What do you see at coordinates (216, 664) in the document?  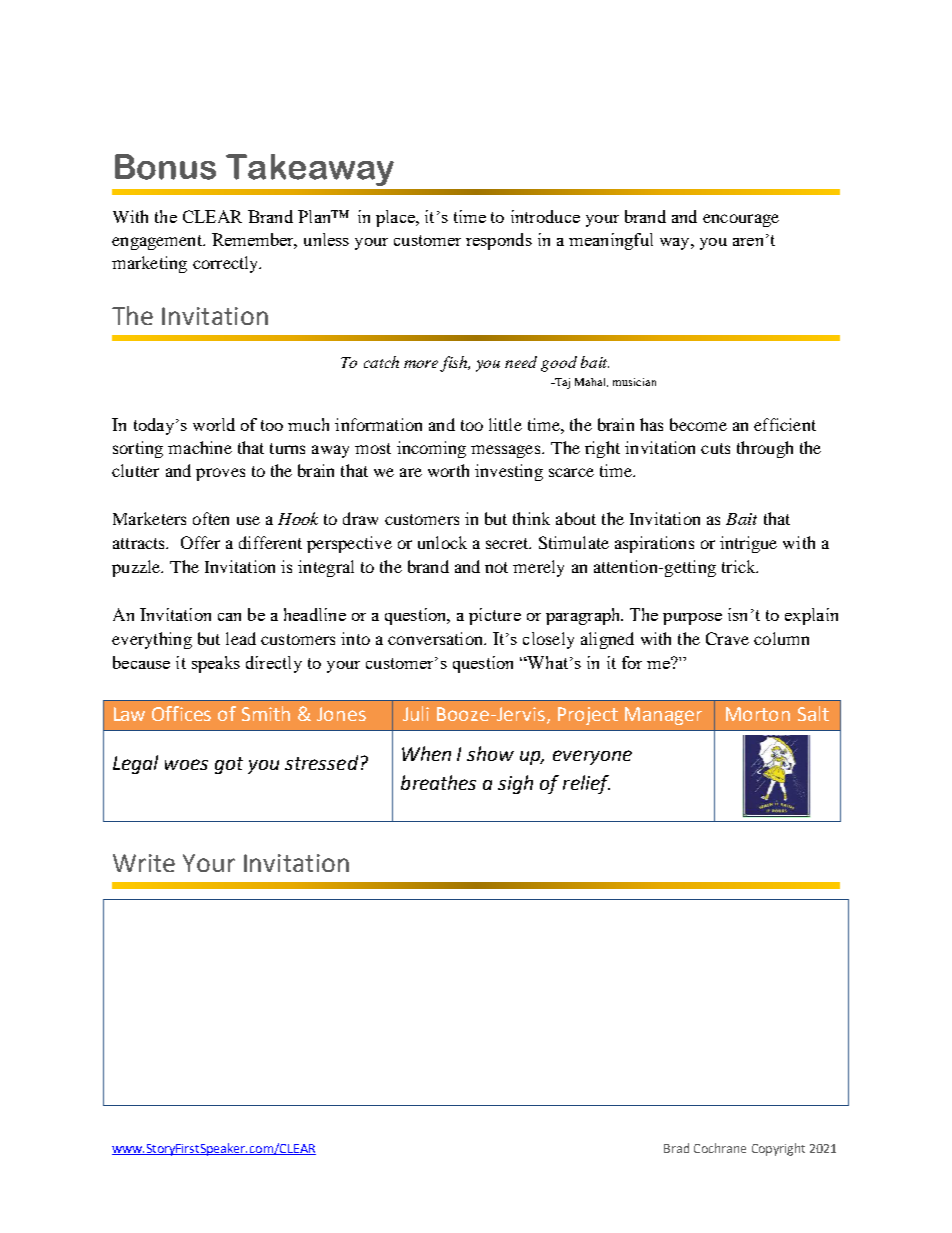 I see `speaks` at bounding box center [216, 664].
